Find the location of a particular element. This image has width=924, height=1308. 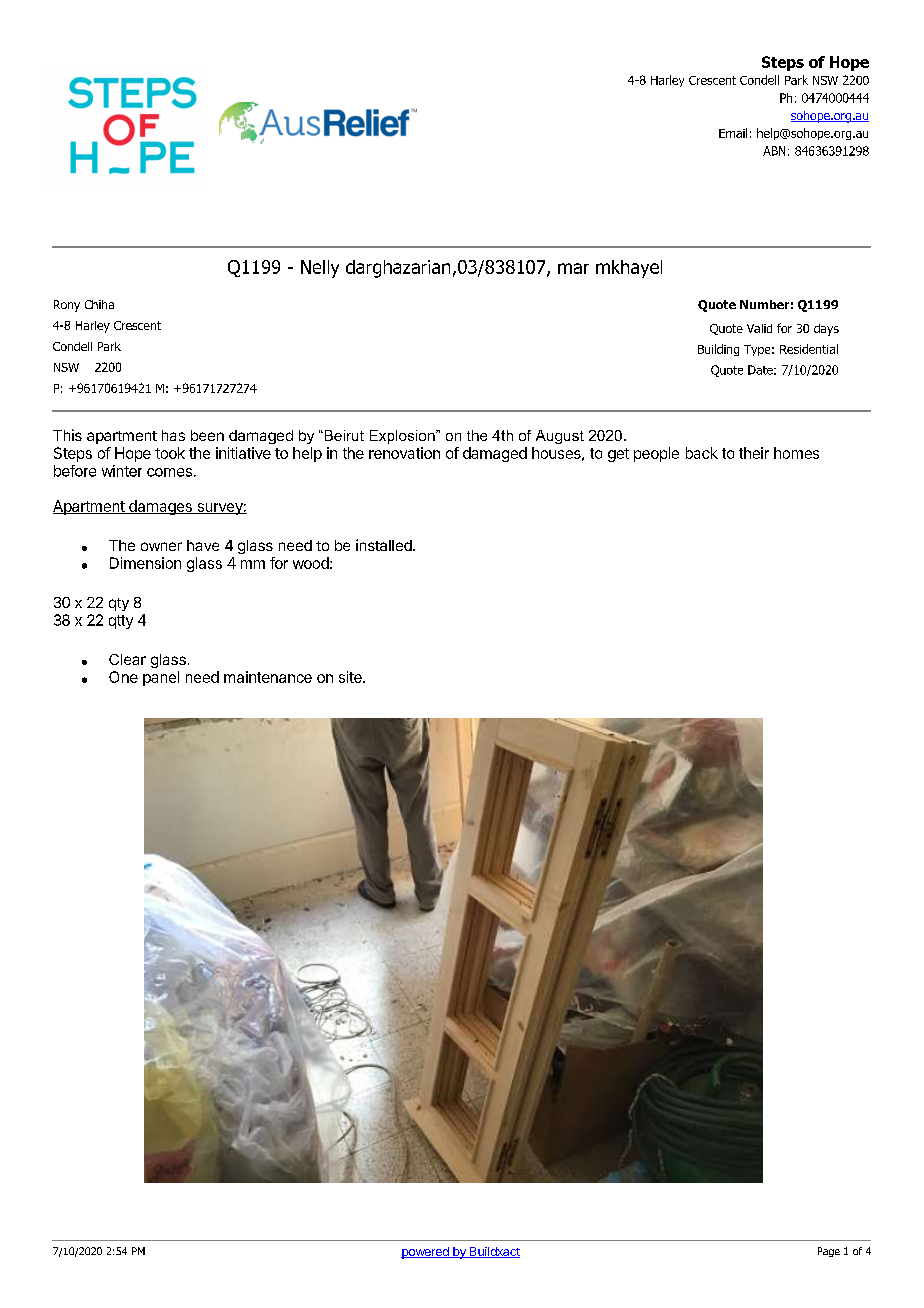

Rony is located at coordinates (67, 306).
